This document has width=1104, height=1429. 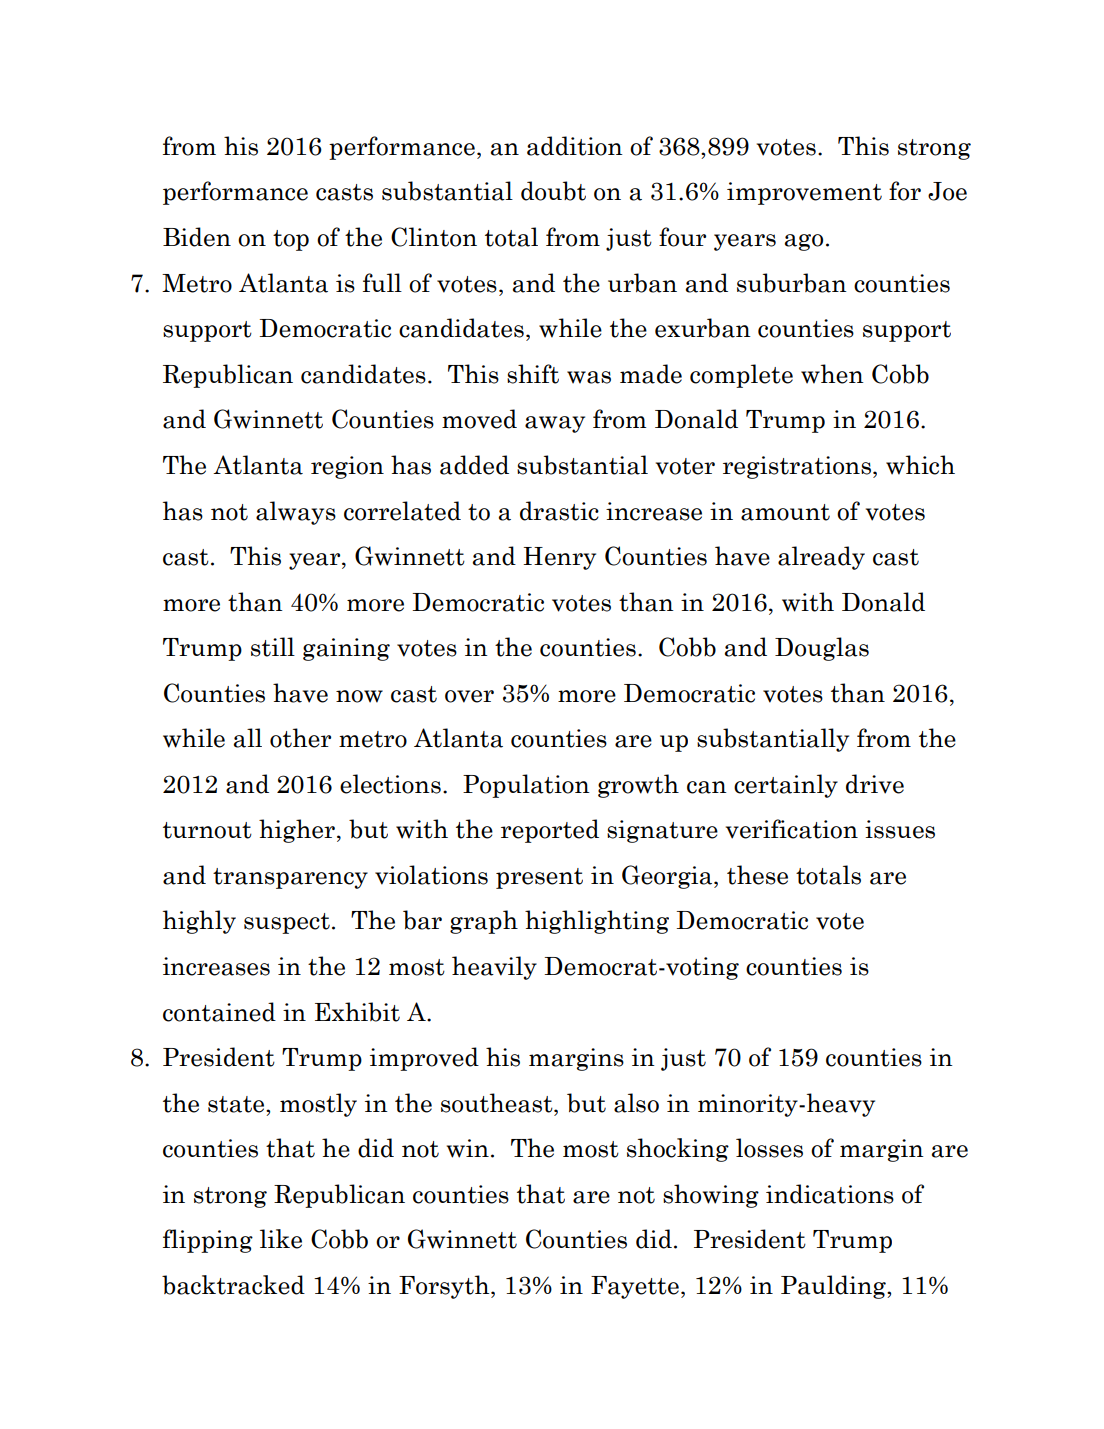 What do you see at coordinates (804, 193) in the document?
I see `improvement` at bounding box center [804, 193].
